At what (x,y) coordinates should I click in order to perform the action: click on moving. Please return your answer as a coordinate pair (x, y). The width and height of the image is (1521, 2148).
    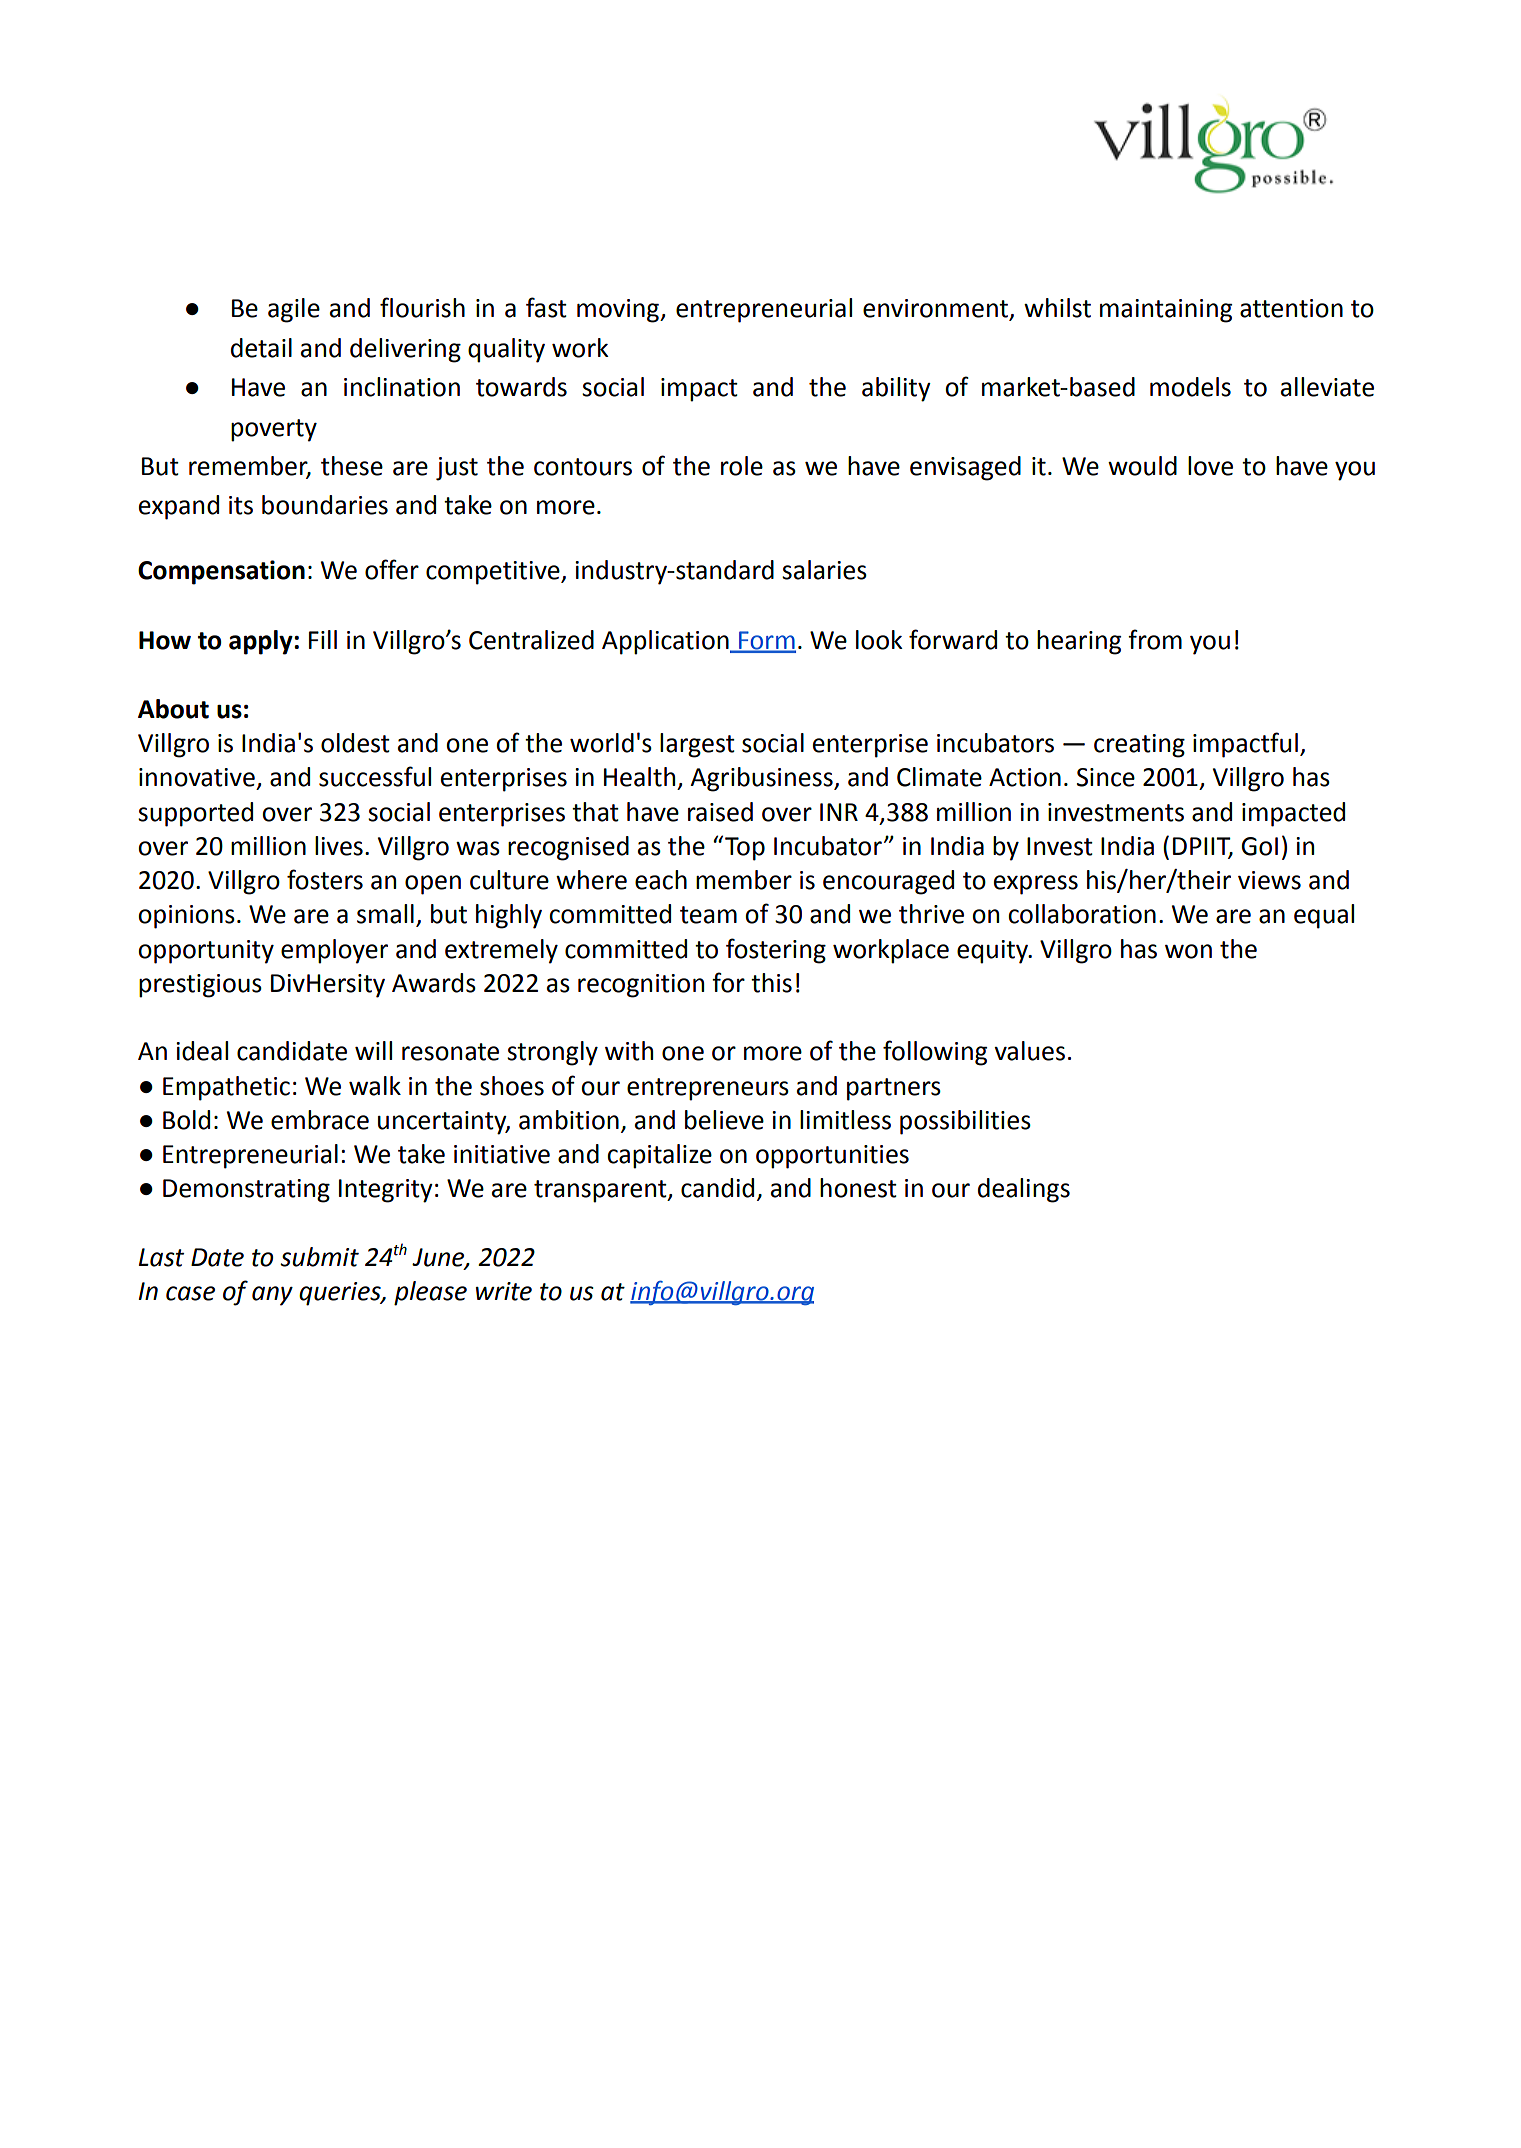
    Looking at the image, I should click on (619, 311).
